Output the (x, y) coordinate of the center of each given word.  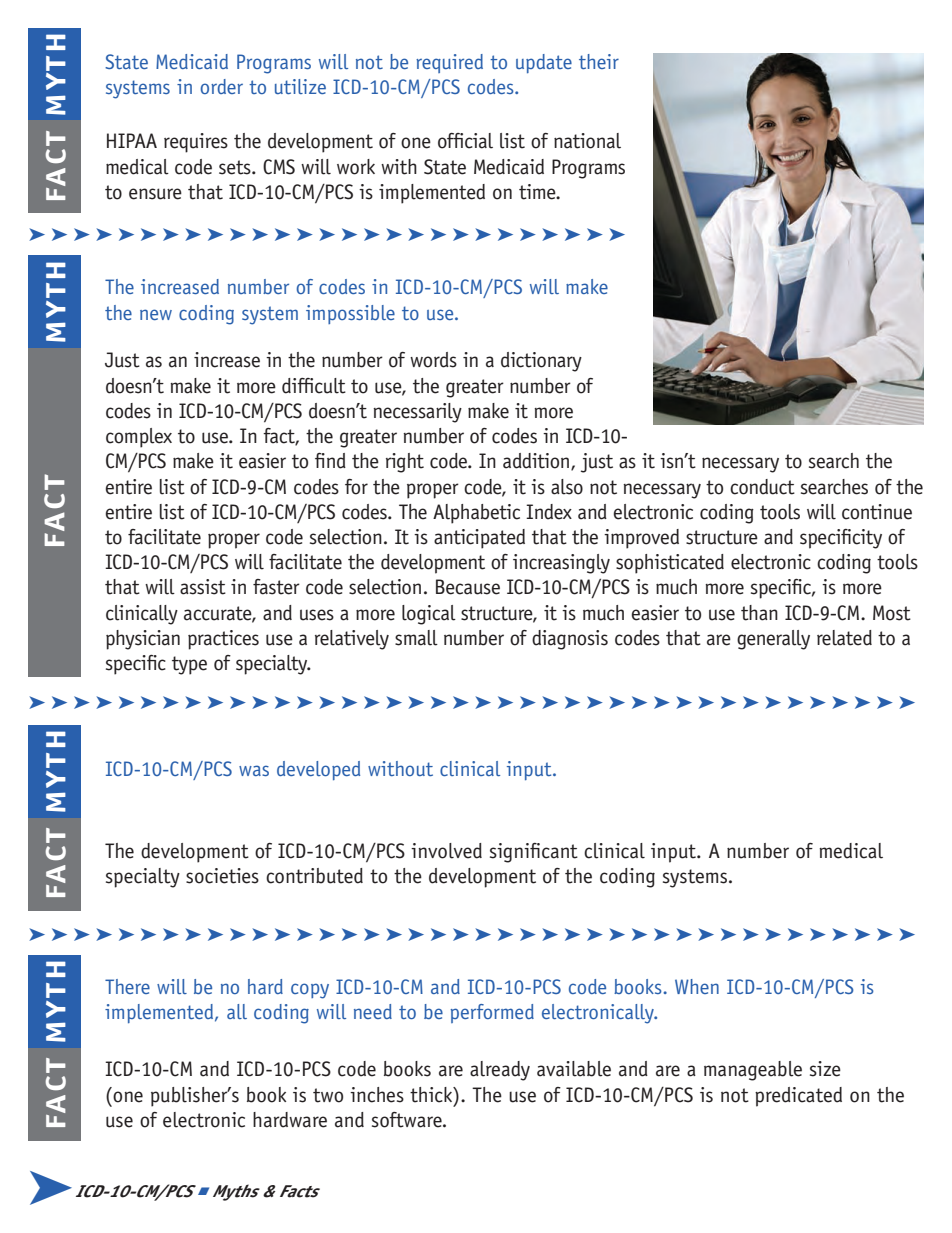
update (544, 63)
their (599, 61)
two (328, 1095)
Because (468, 587)
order (222, 86)
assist (203, 587)
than (759, 613)
